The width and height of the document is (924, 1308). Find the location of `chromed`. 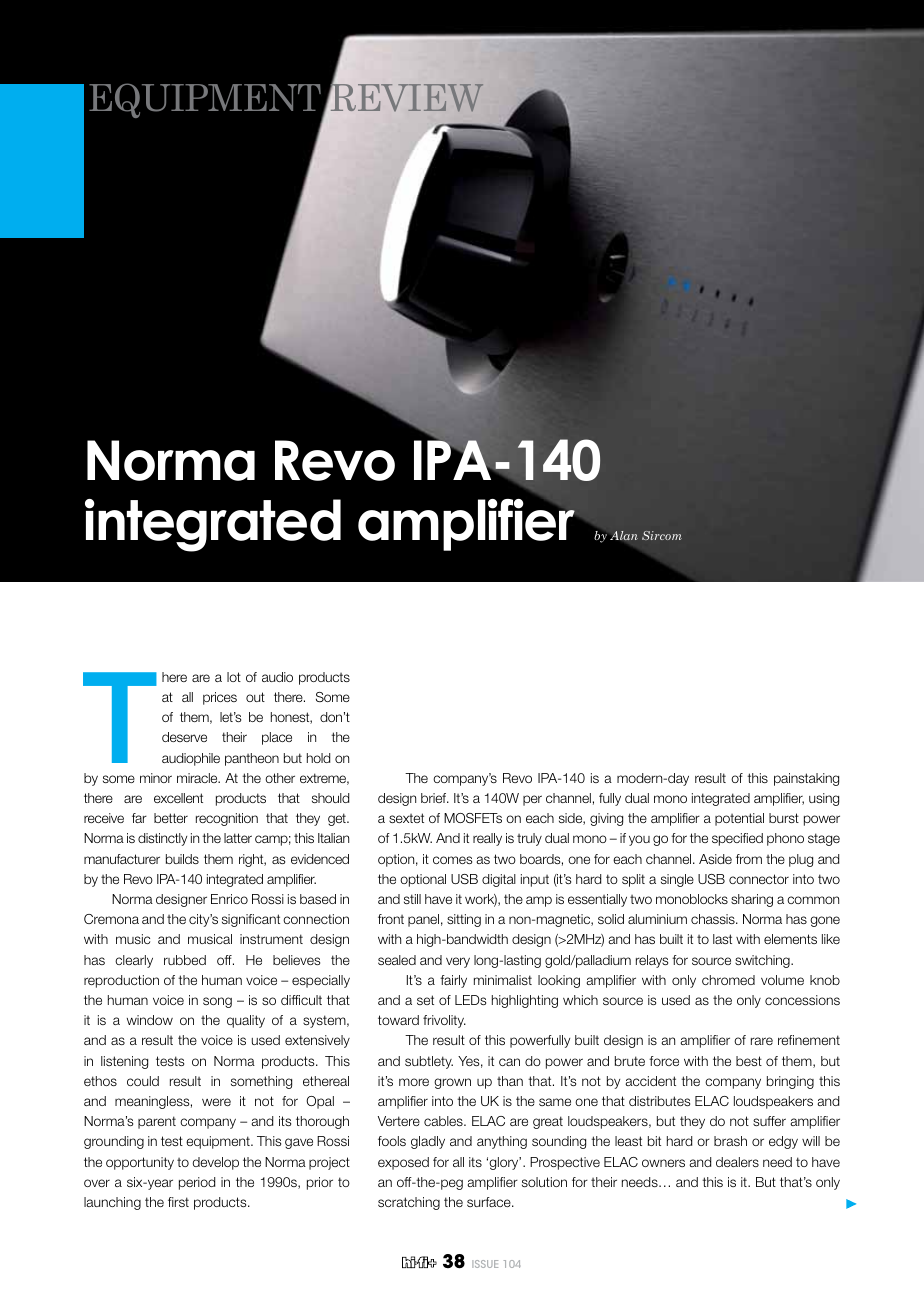

chromed is located at coordinates (728, 980).
